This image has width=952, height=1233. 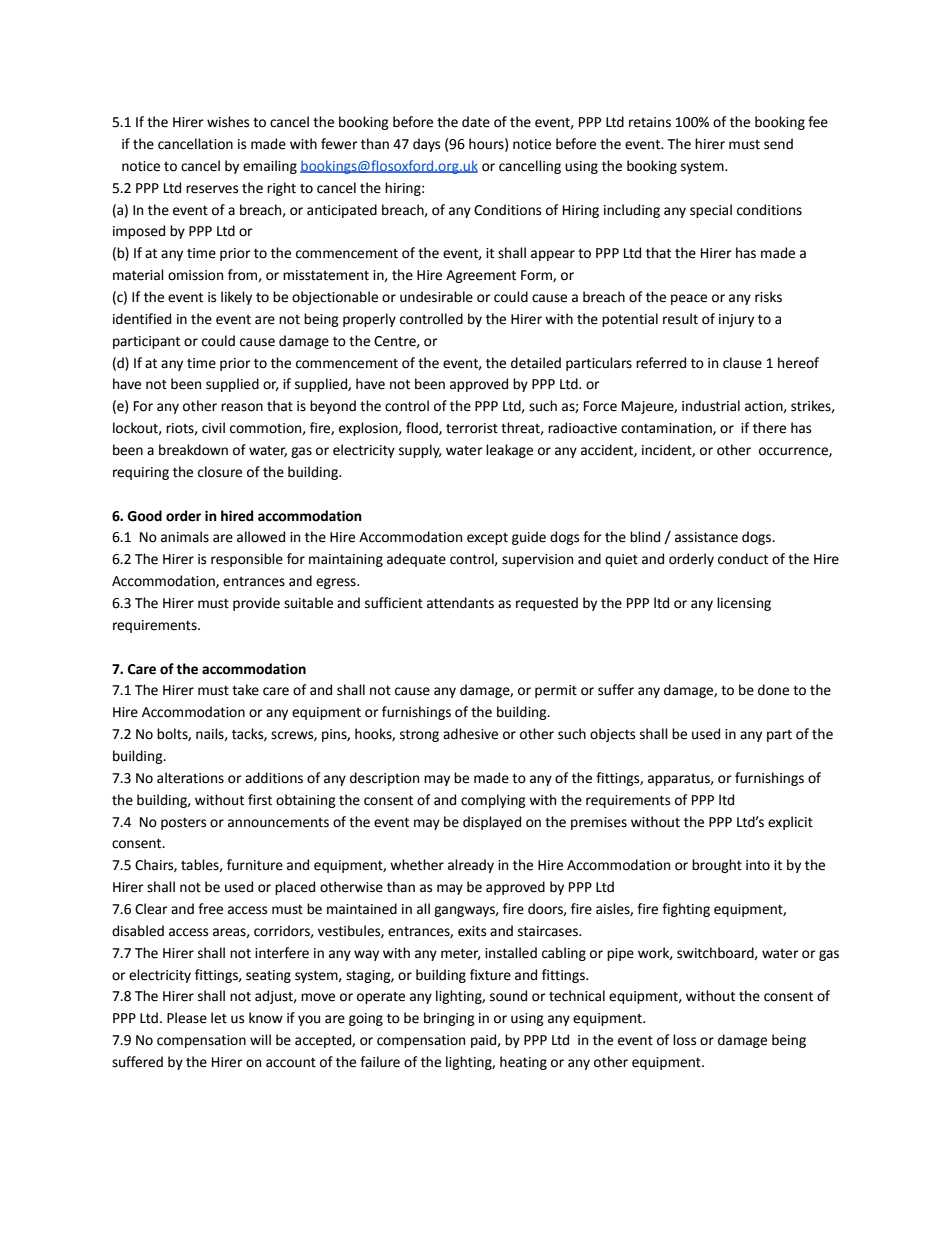 I want to click on alterations, so click(x=190, y=778).
